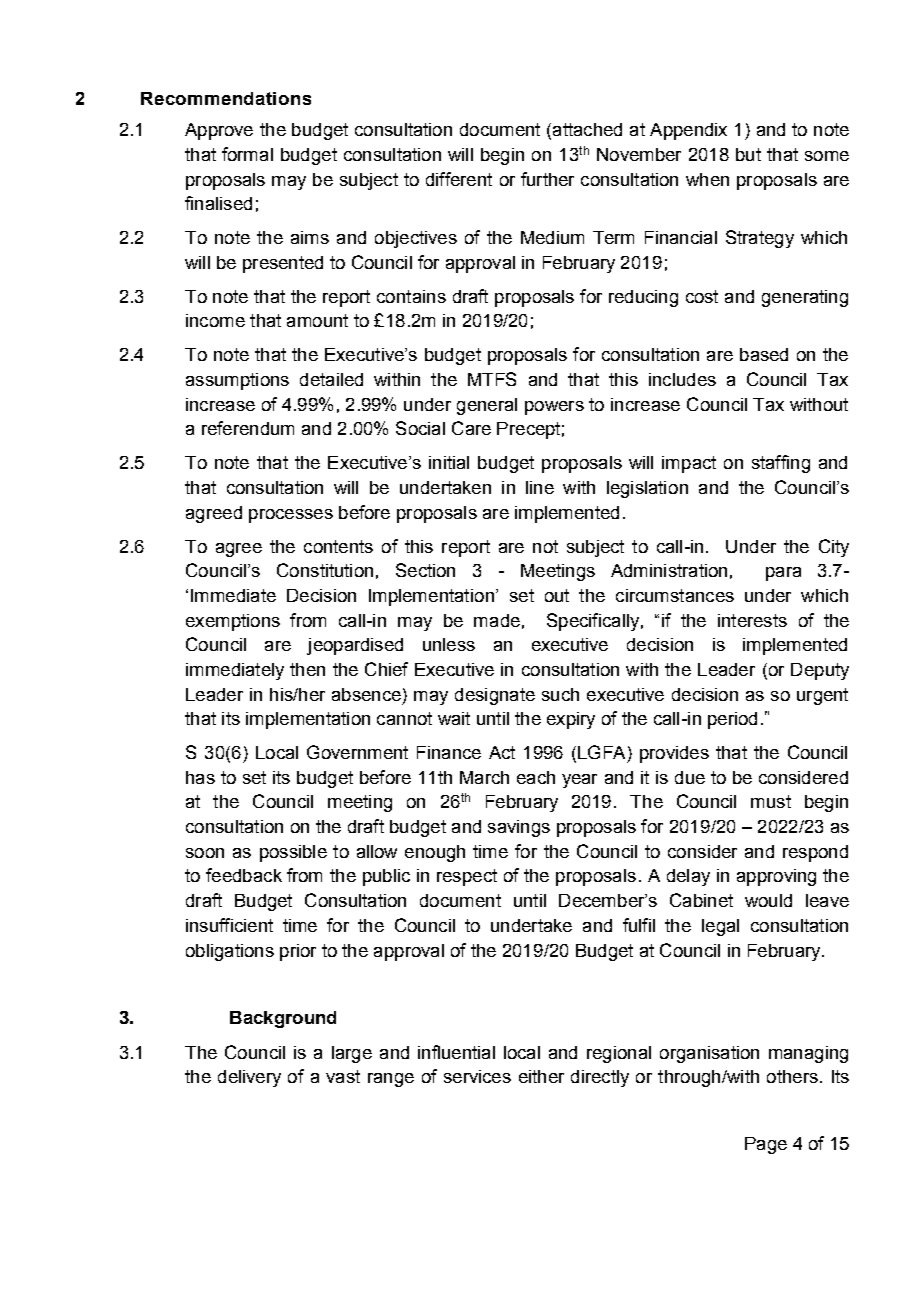  Describe the element at coordinates (492, 379) in the page. I see `MTFS` at that location.
